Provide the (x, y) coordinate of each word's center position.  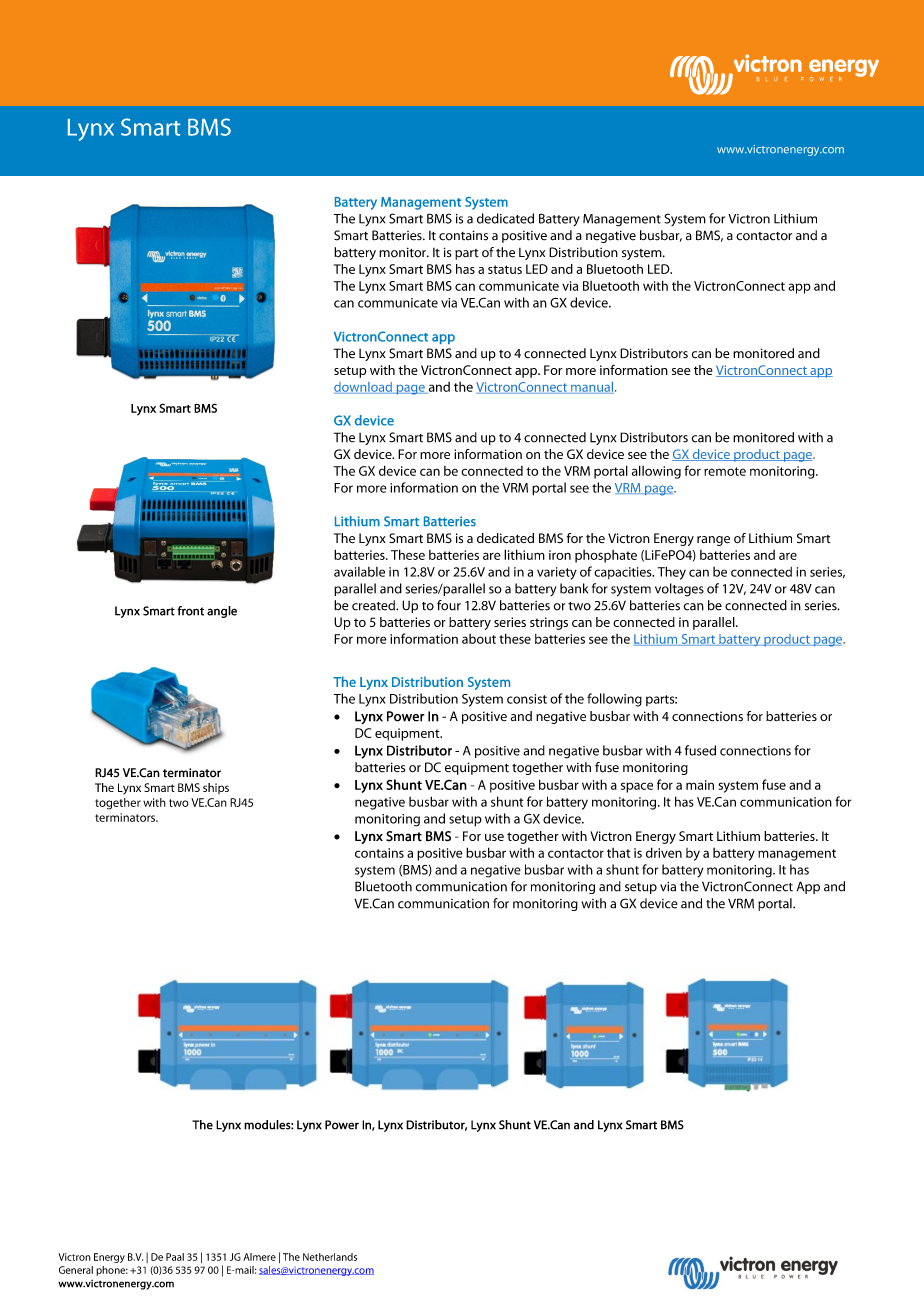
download (364, 388)
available (359, 572)
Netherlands (330, 1257)
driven (664, 852)
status (505, 269)
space (637, 787)
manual (591, 388)
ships (216, 788)
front (190, 611)
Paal (175, 1257)
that (618, 853)
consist (527, 699)
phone (112, 1271)
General (76, 1270)
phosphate (606, 556)
